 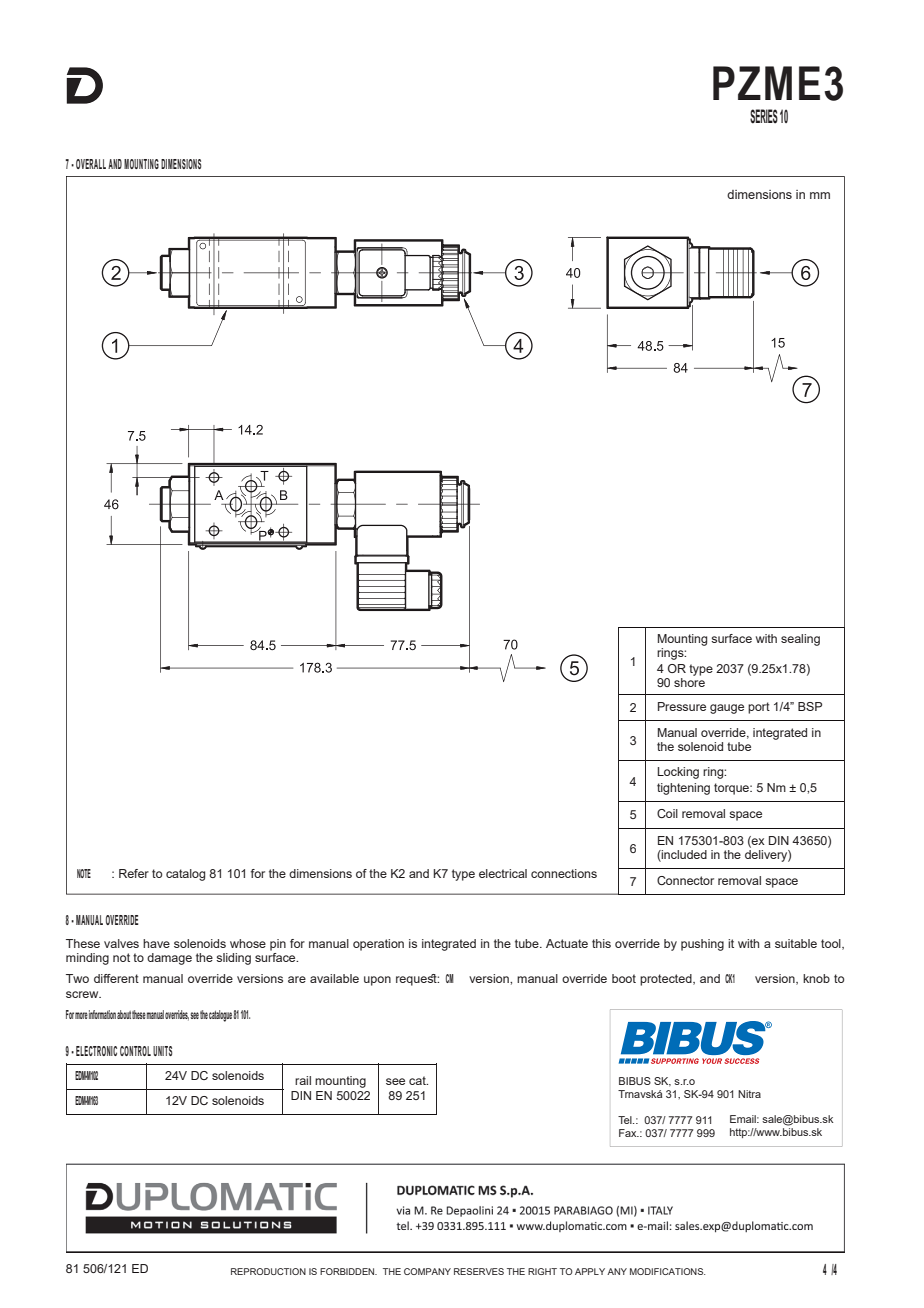 What do you see at coordinates (764, 116) in the screenshot?
I see `SERIES` at bounding box center [764, 116].
